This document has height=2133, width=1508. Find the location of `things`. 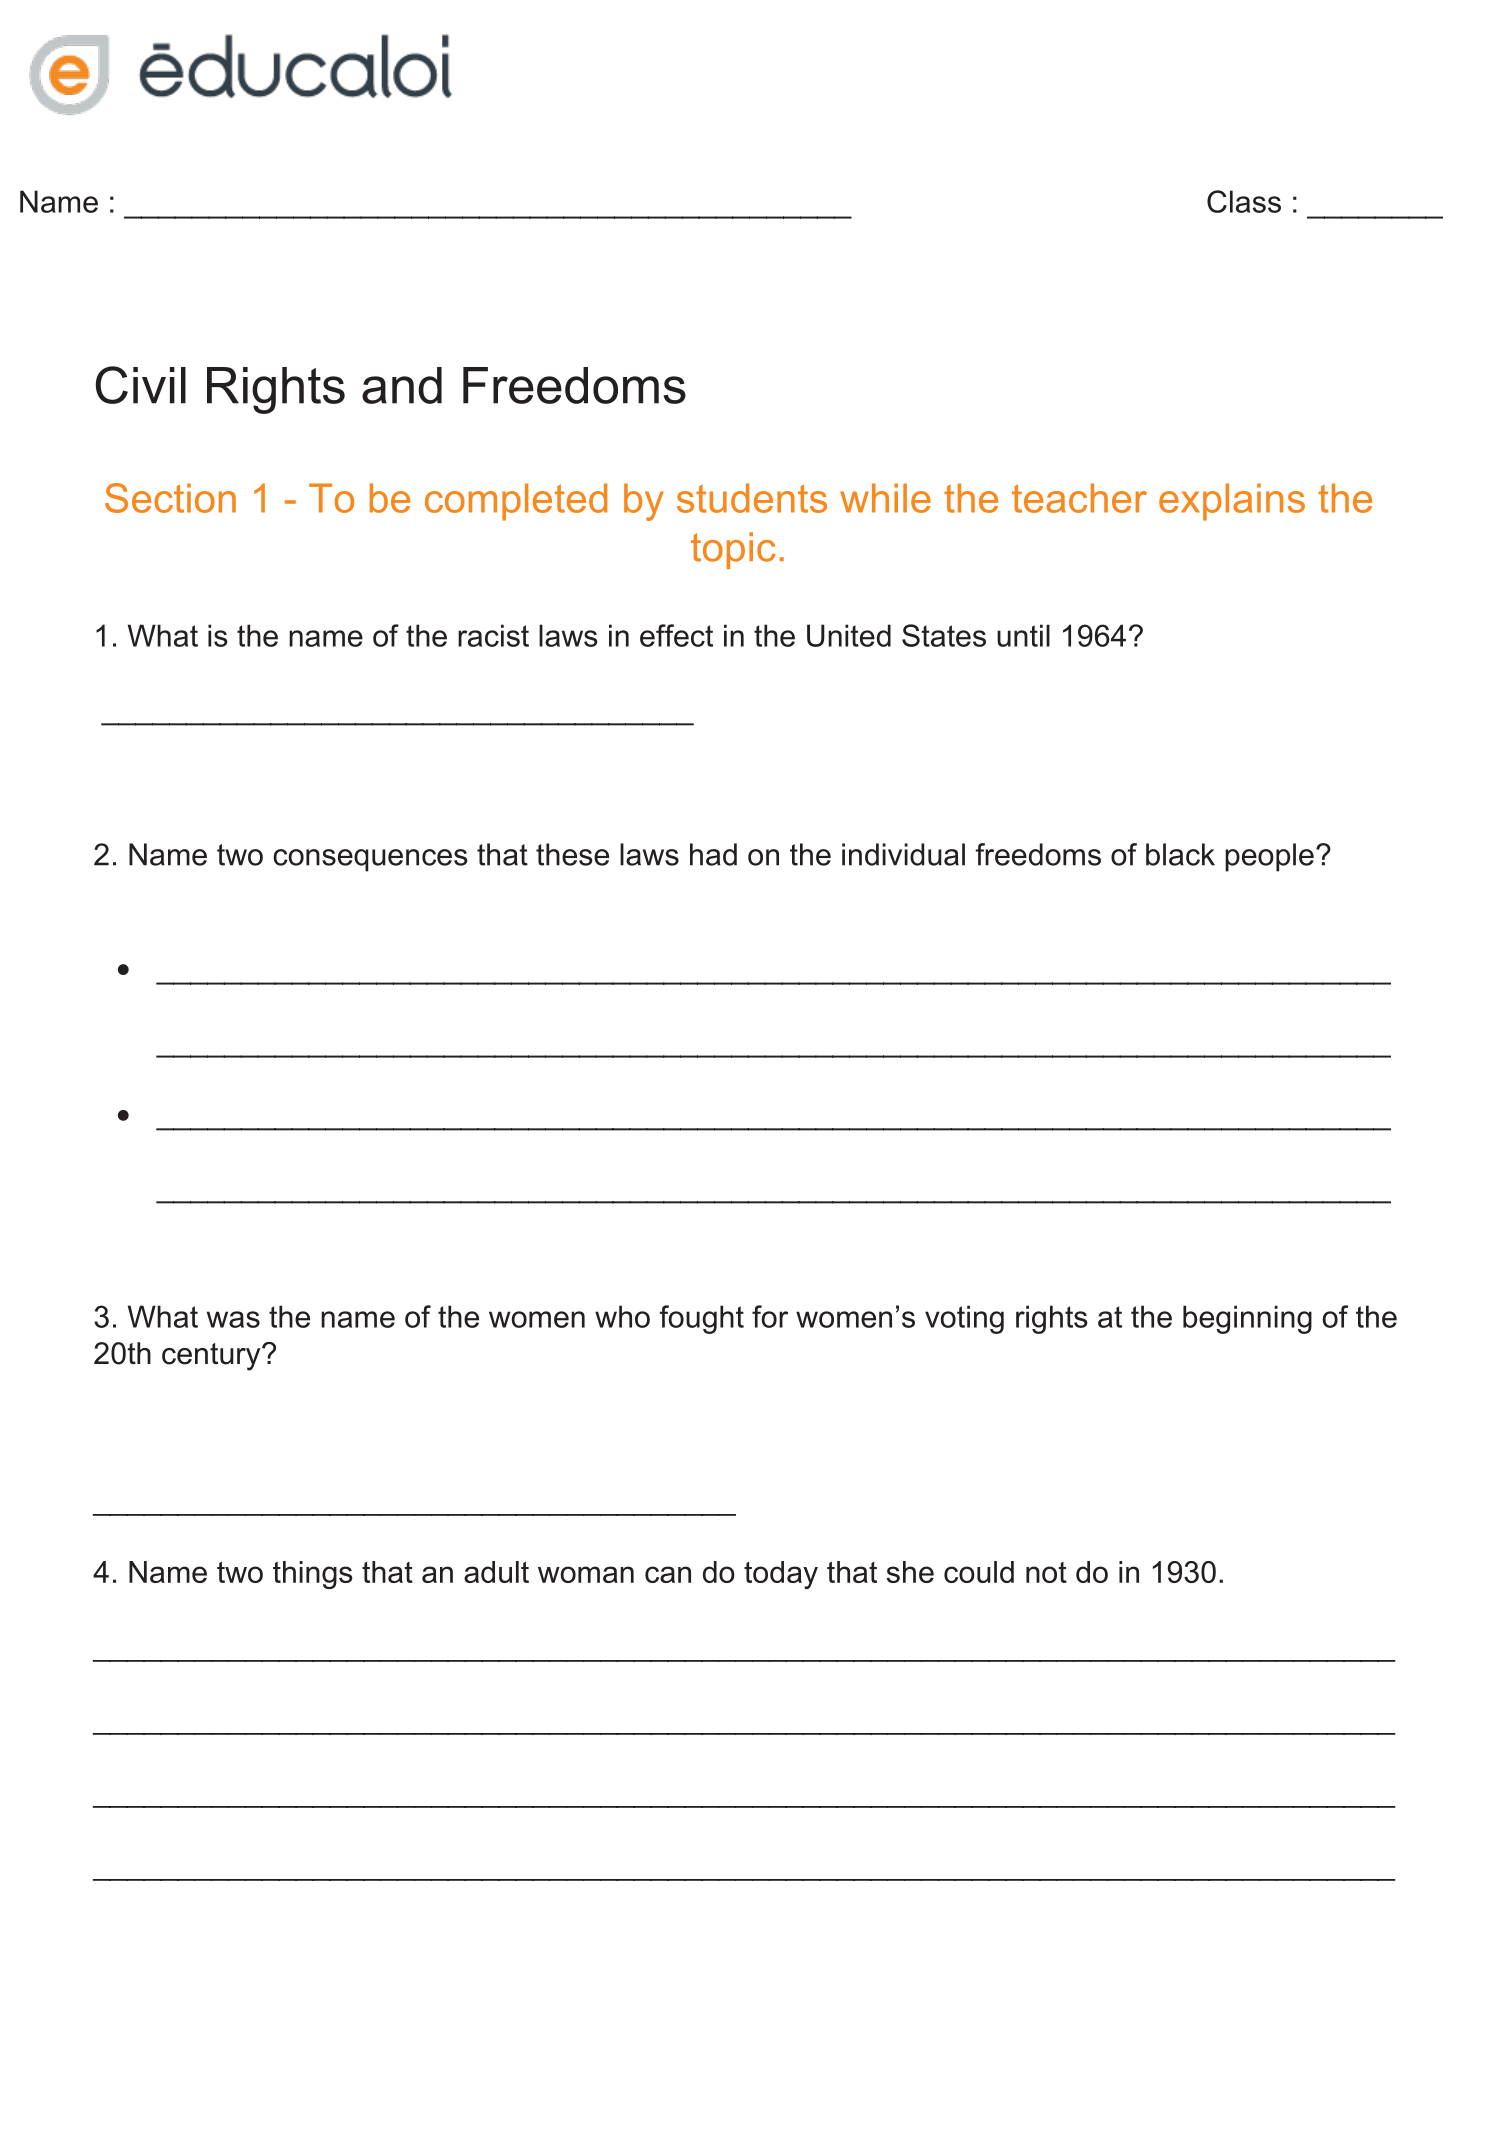

things is located at coordinates (313, 1575).
